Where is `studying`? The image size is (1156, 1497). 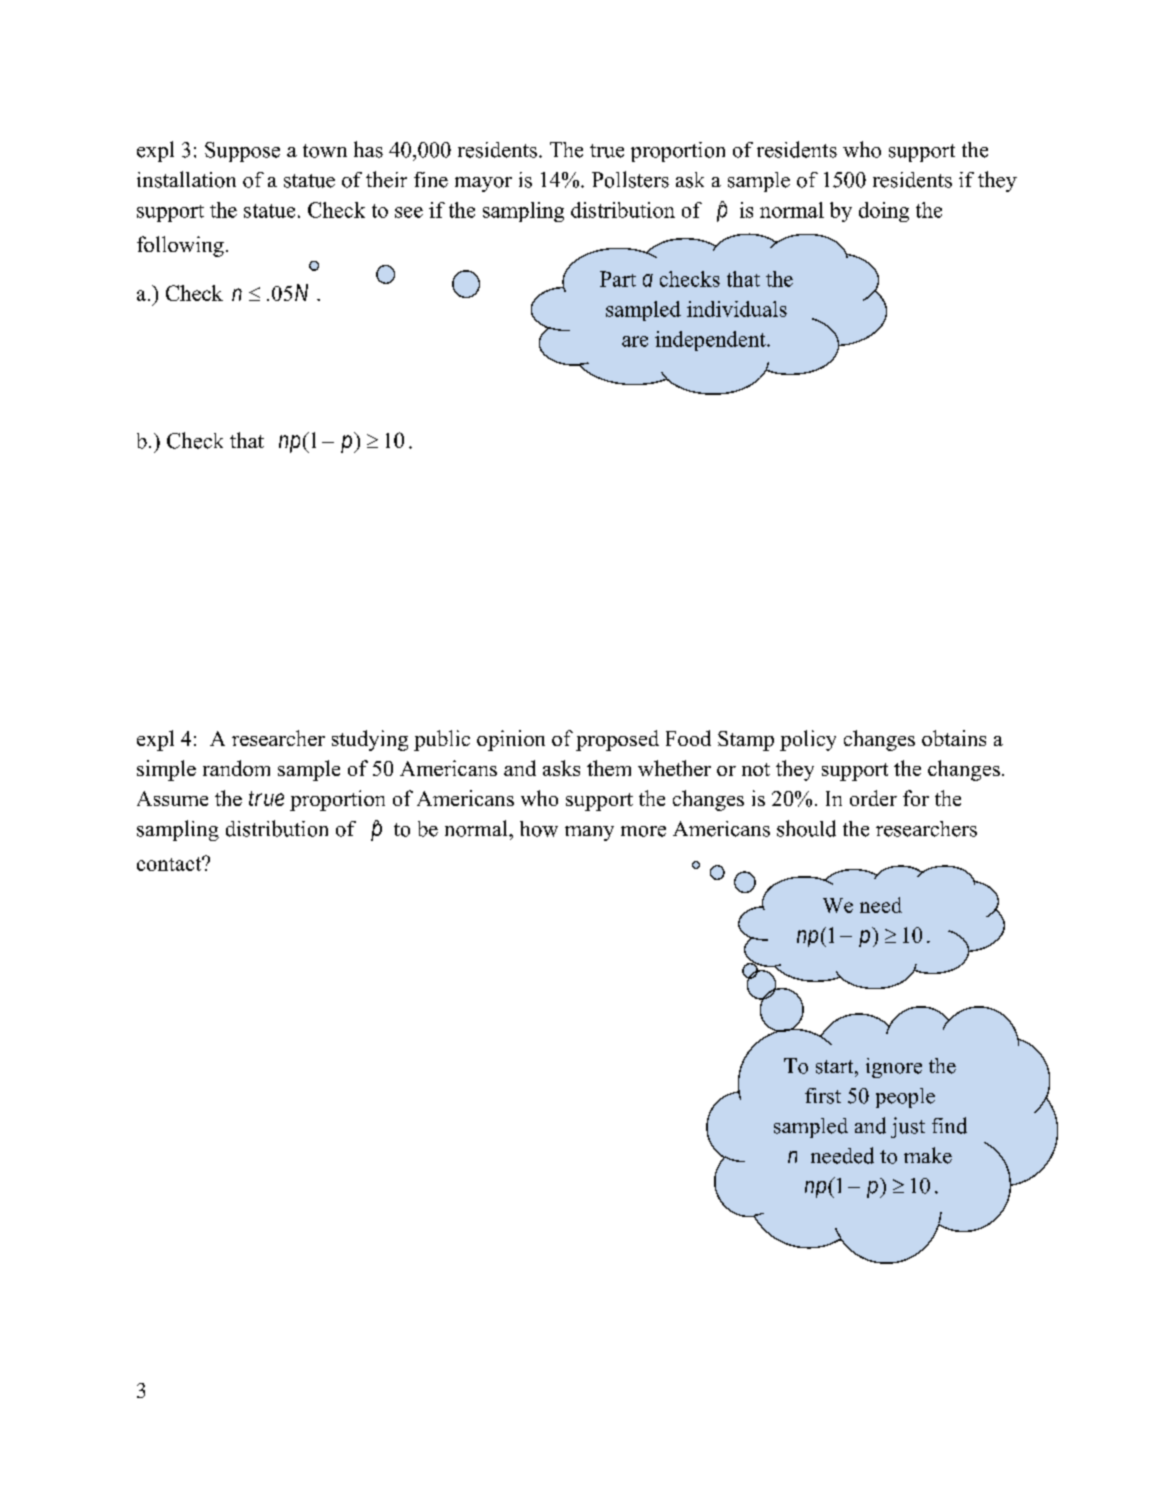
studying is located at coordinates (370, 740).
